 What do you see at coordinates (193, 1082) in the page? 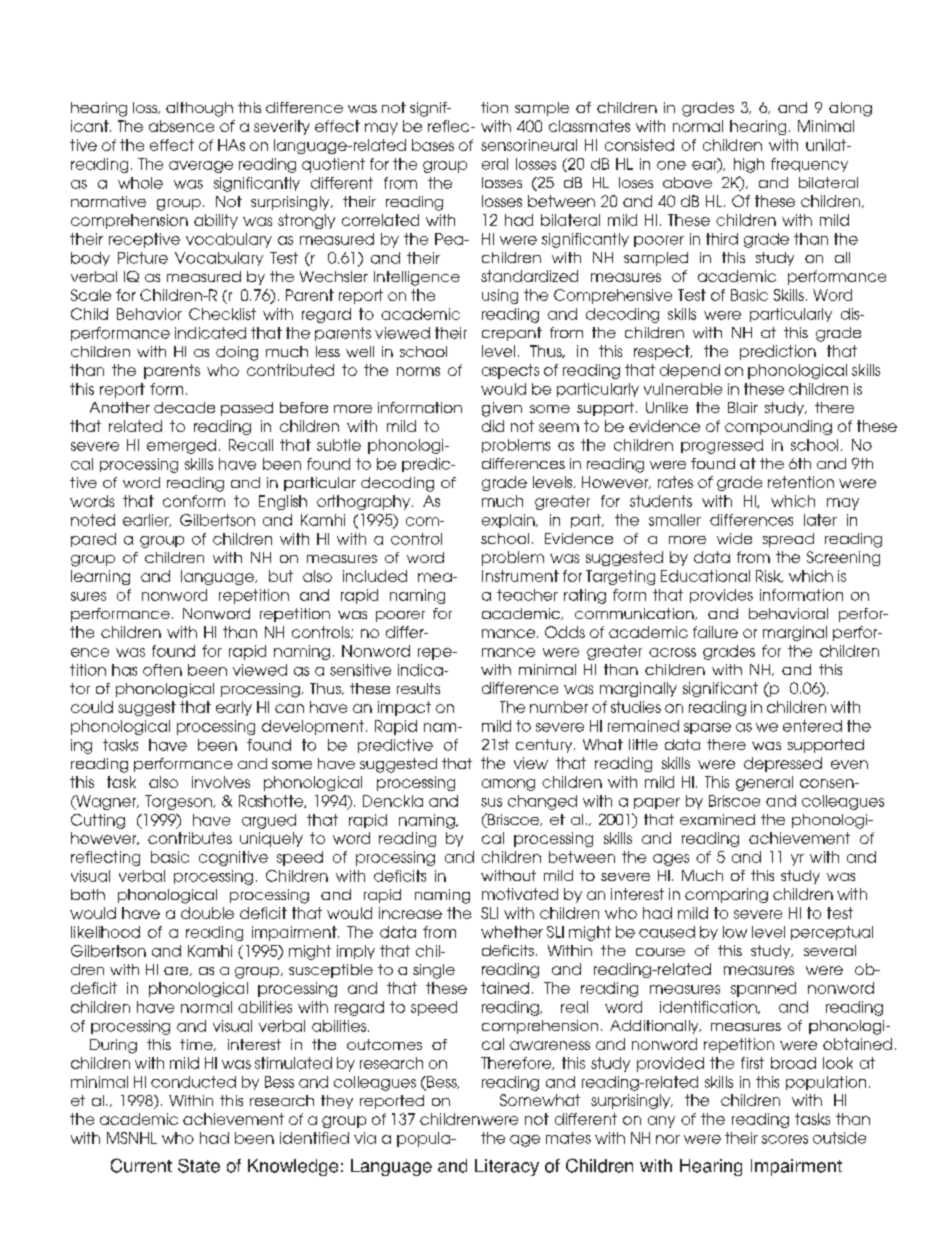
I see `conducted` at bounding box center [193, 1082].
